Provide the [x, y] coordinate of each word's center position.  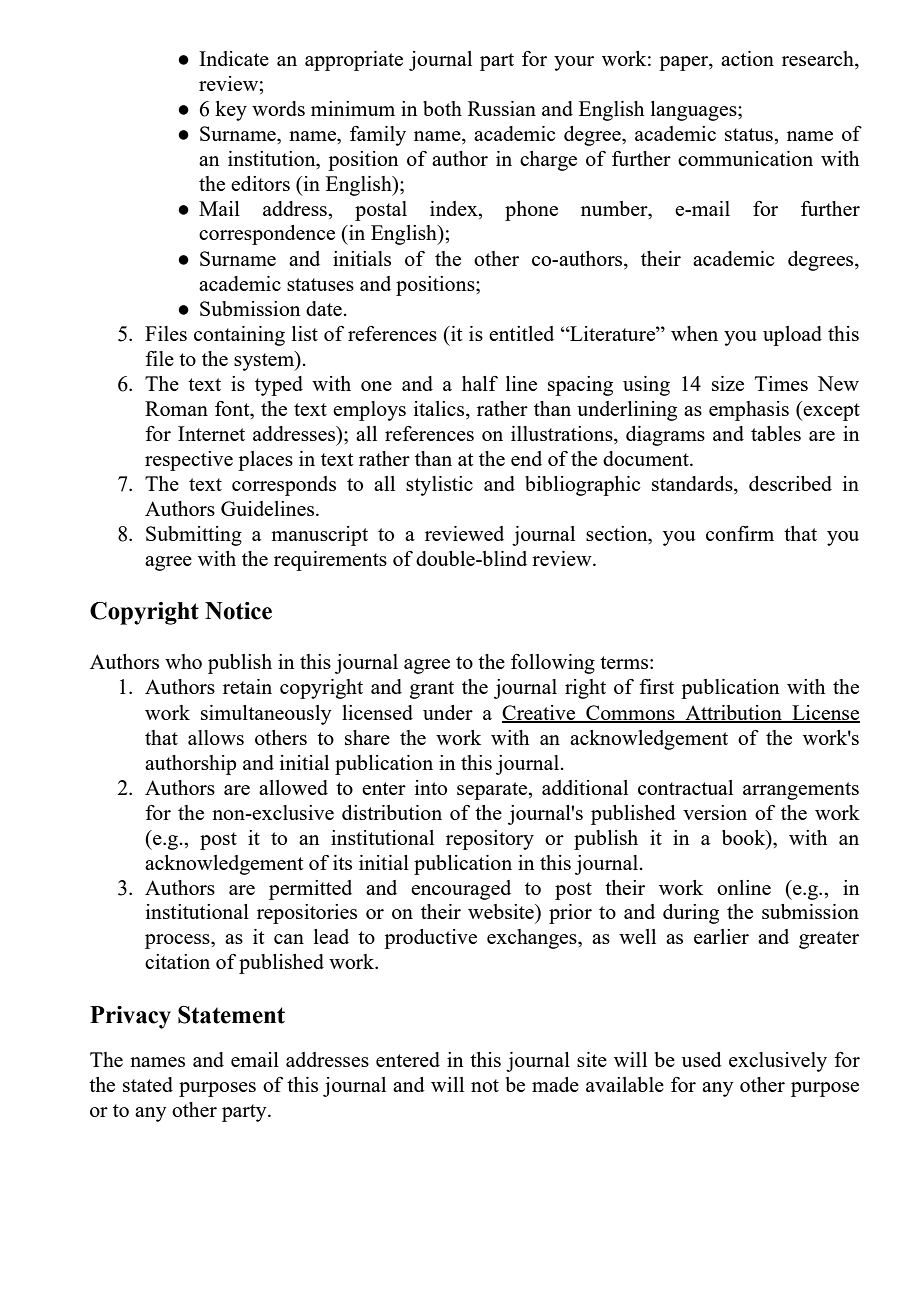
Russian [502, 108]
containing [239, 336]
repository [490, 840]
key [231, 111]
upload [792, 336]
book [745, 837]
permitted [310, 890]
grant [432, 690]
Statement [231, 1015]
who [183, 661]
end [526, 458]
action [747, 58]
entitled [521, 333]
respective [189, 461]
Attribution [733, 713]
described [790, 483]
